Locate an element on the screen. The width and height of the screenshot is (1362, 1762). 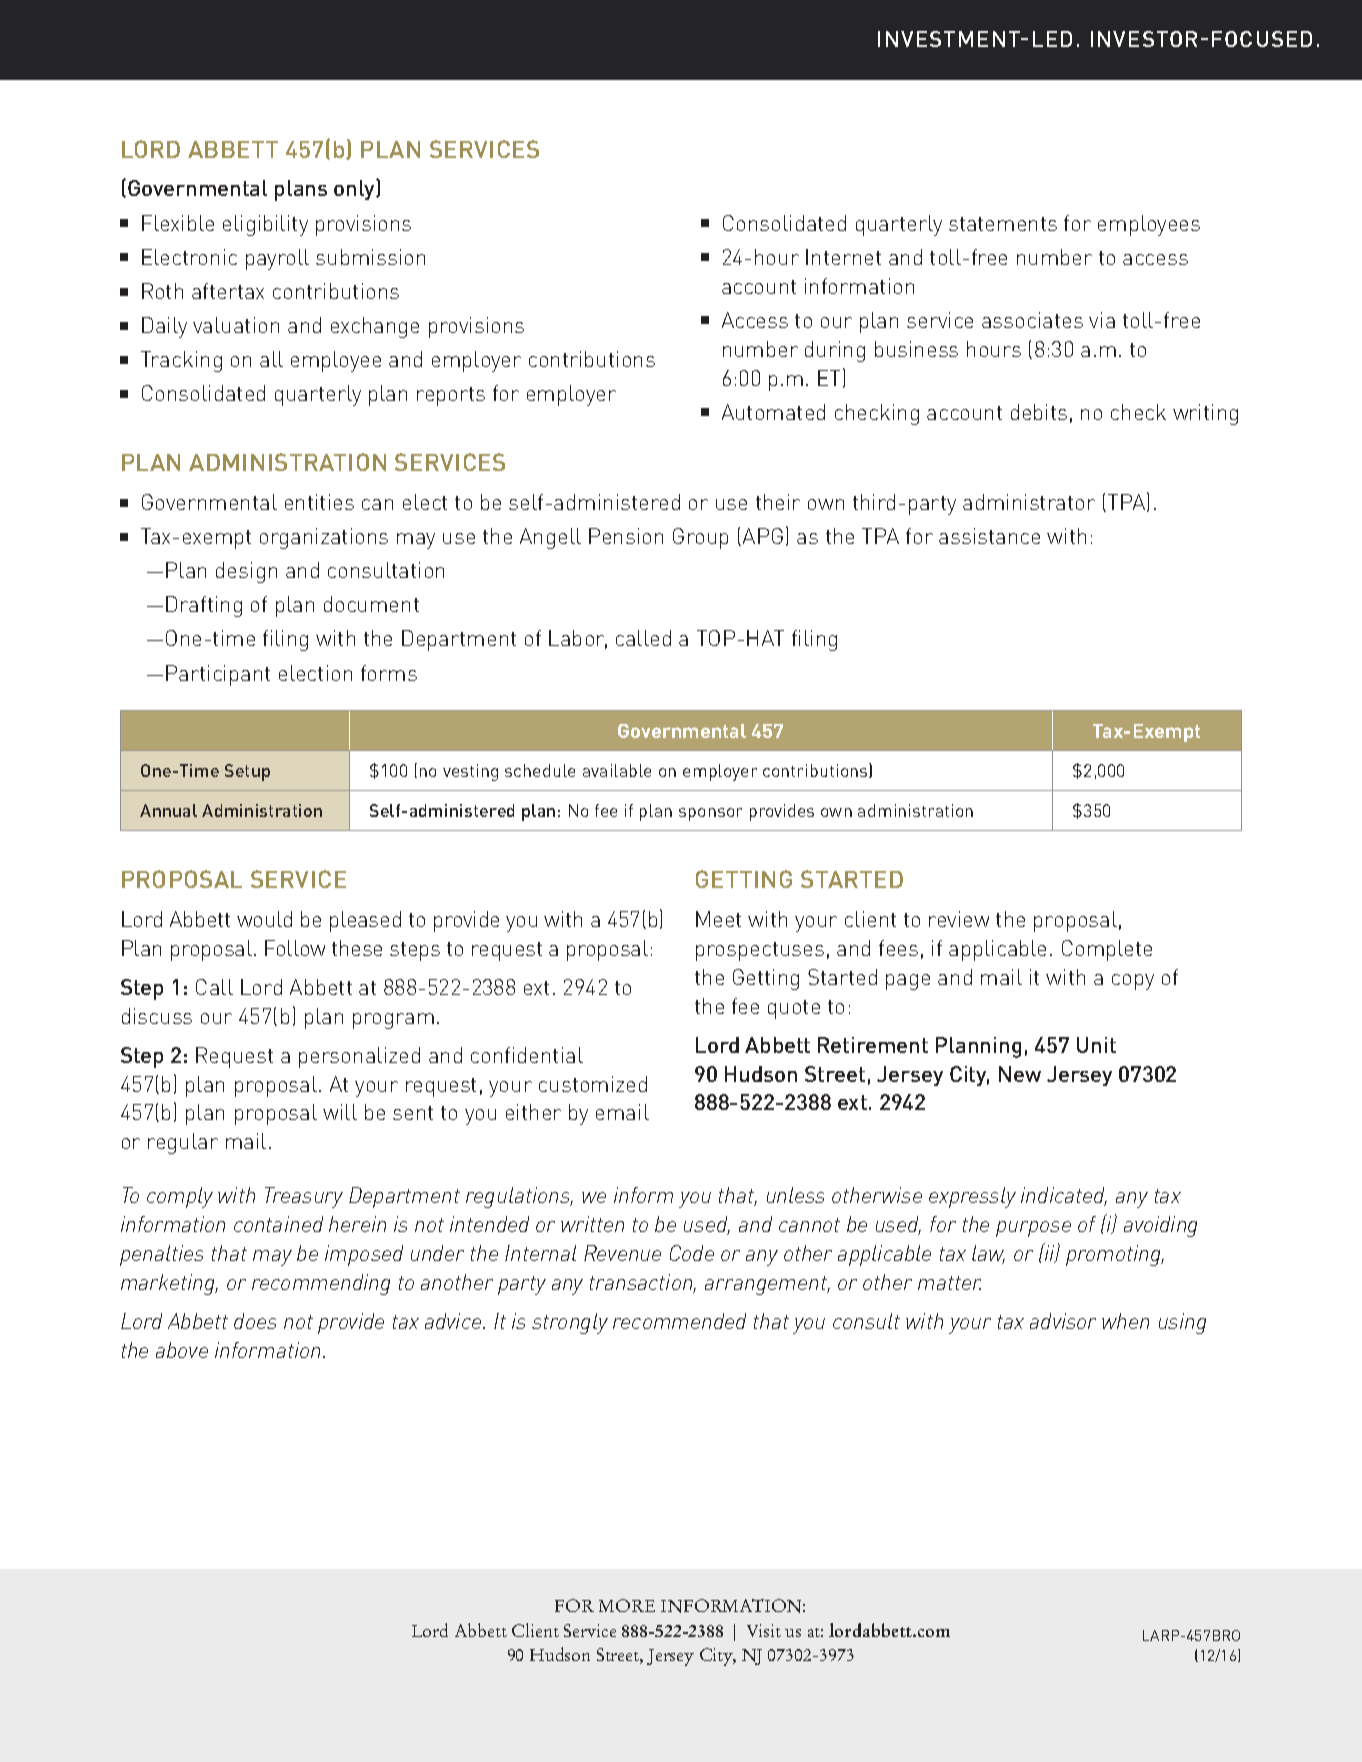
Meet is located at coordinates (718, 919).
